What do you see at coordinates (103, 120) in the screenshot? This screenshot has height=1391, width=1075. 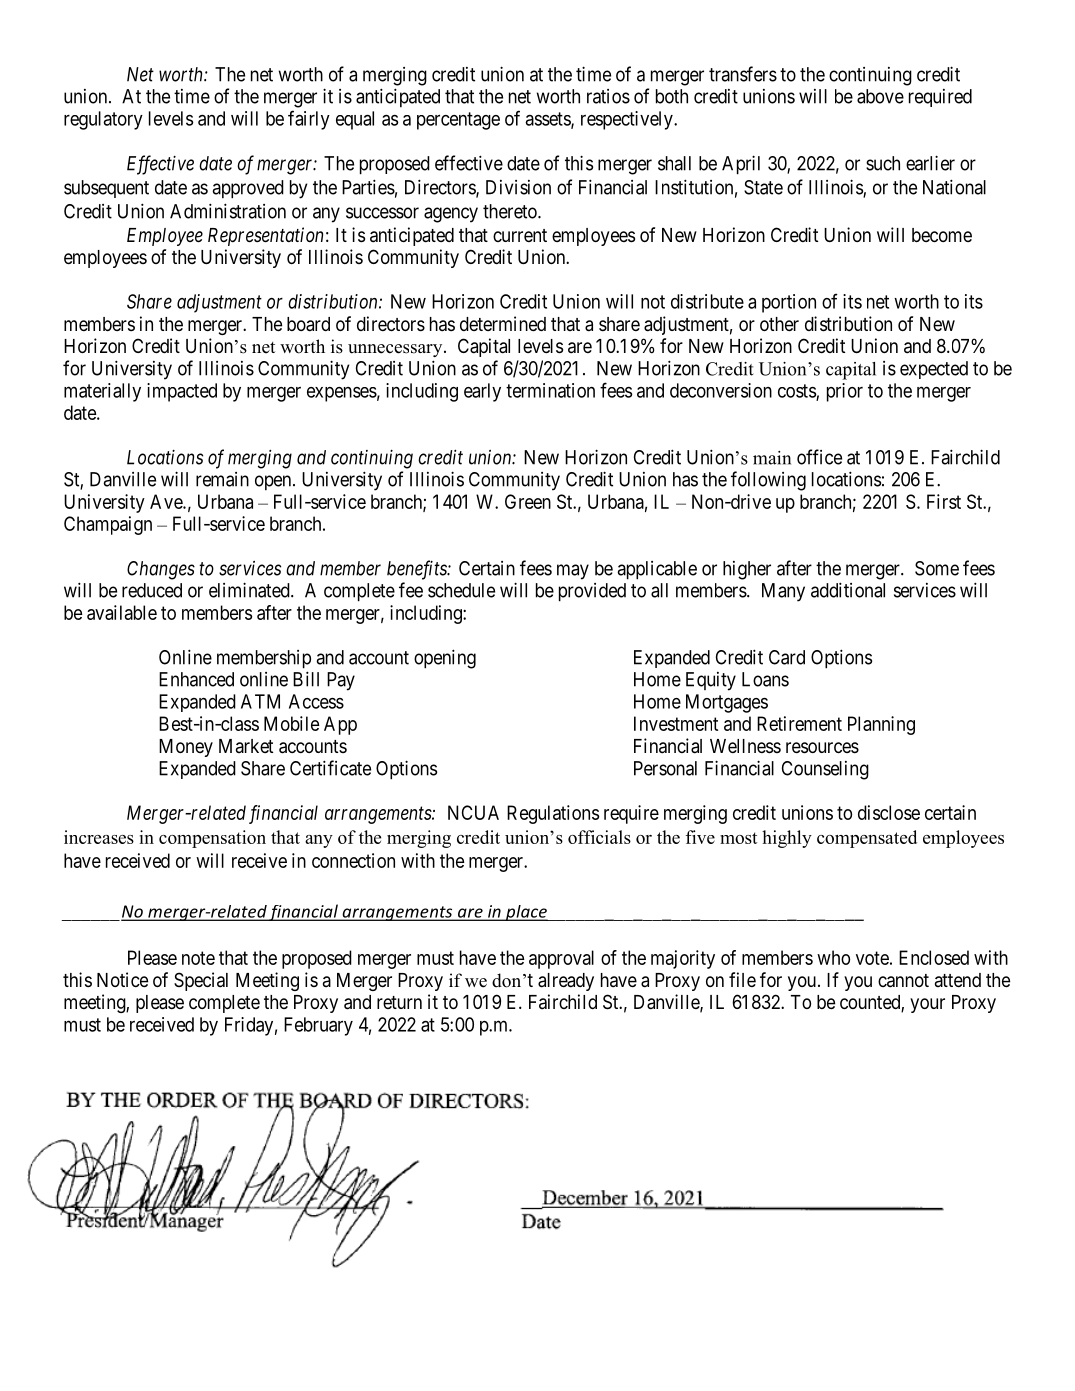 I see `regulatory` at bounding box center [103, 120].
